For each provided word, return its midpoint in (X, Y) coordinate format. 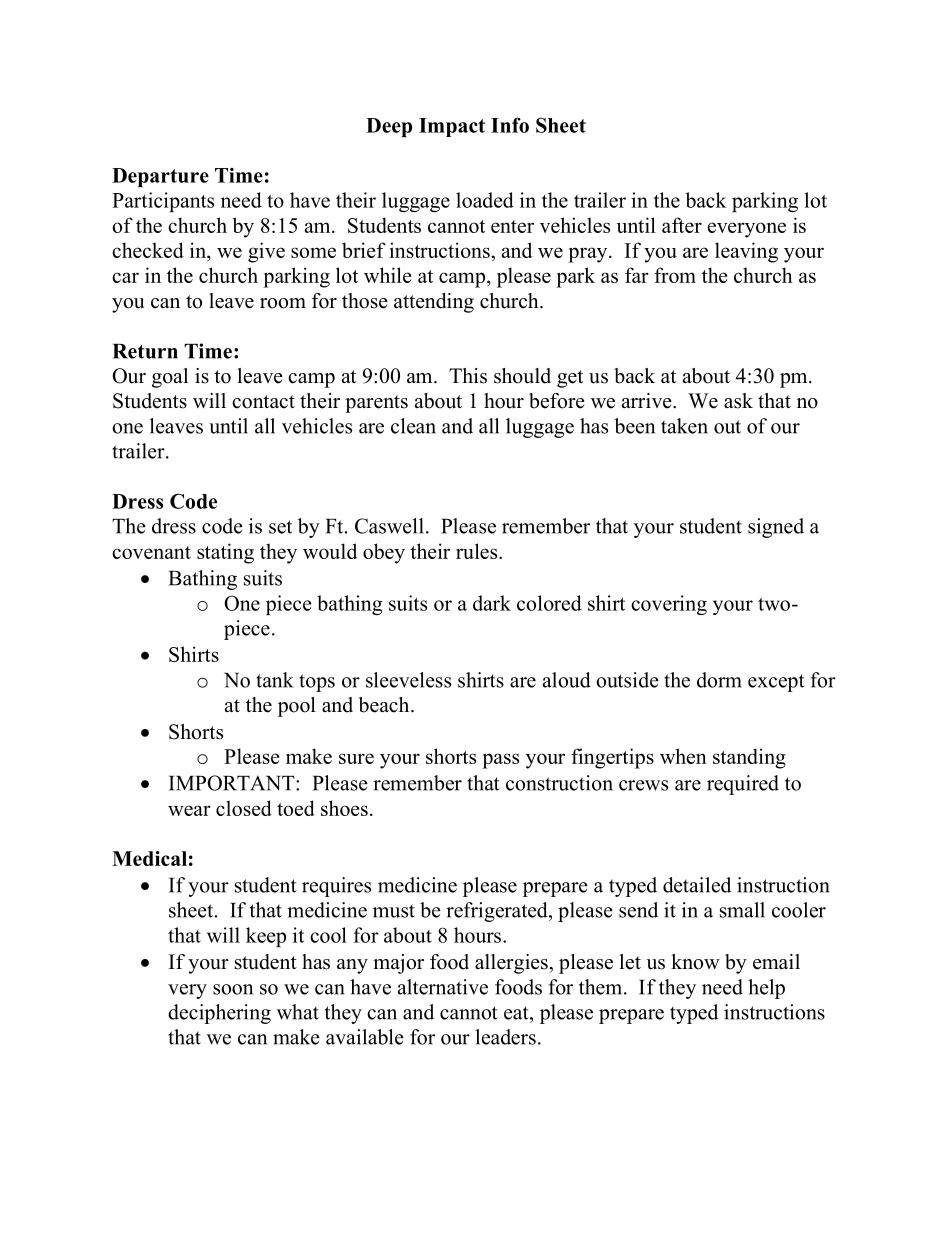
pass (500, 761)
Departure (160, 177)
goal (170, 378)
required (743, 785)
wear (189, 810)
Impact (452, 127)
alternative (443, 987)
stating (225, 553)
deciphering (219, 1014)
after (682, 225)
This (468, 376)
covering (669, 605)
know (695, 962)
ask (738, 401)
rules (478, 551)
